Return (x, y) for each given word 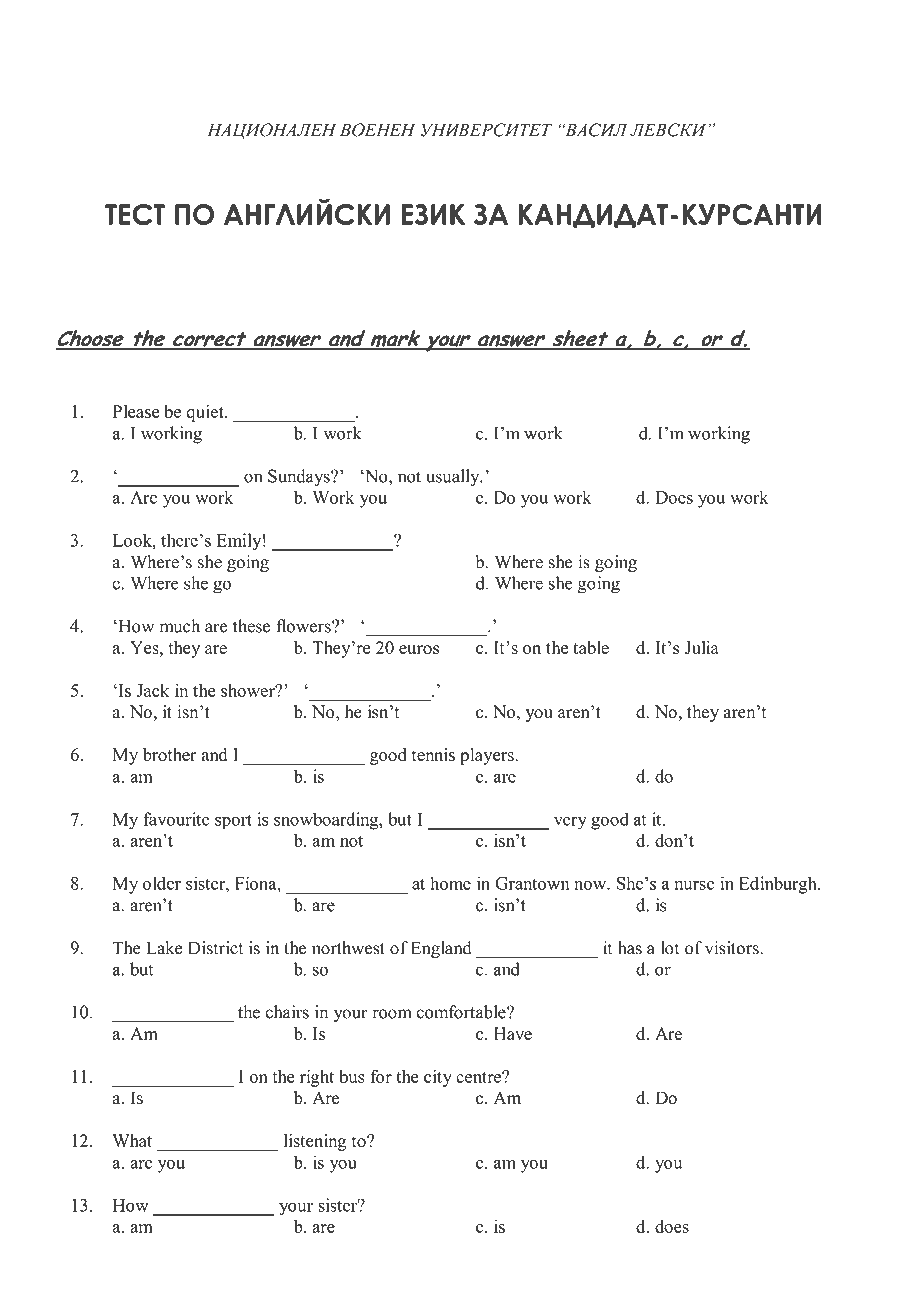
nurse (694, 885)
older (161, 883)
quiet (206, 413)
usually (454, 478)
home (450, 883)
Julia (702, 647)
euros (419, 649)
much (180, 626)
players (488, 756)
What (132, 1140)
